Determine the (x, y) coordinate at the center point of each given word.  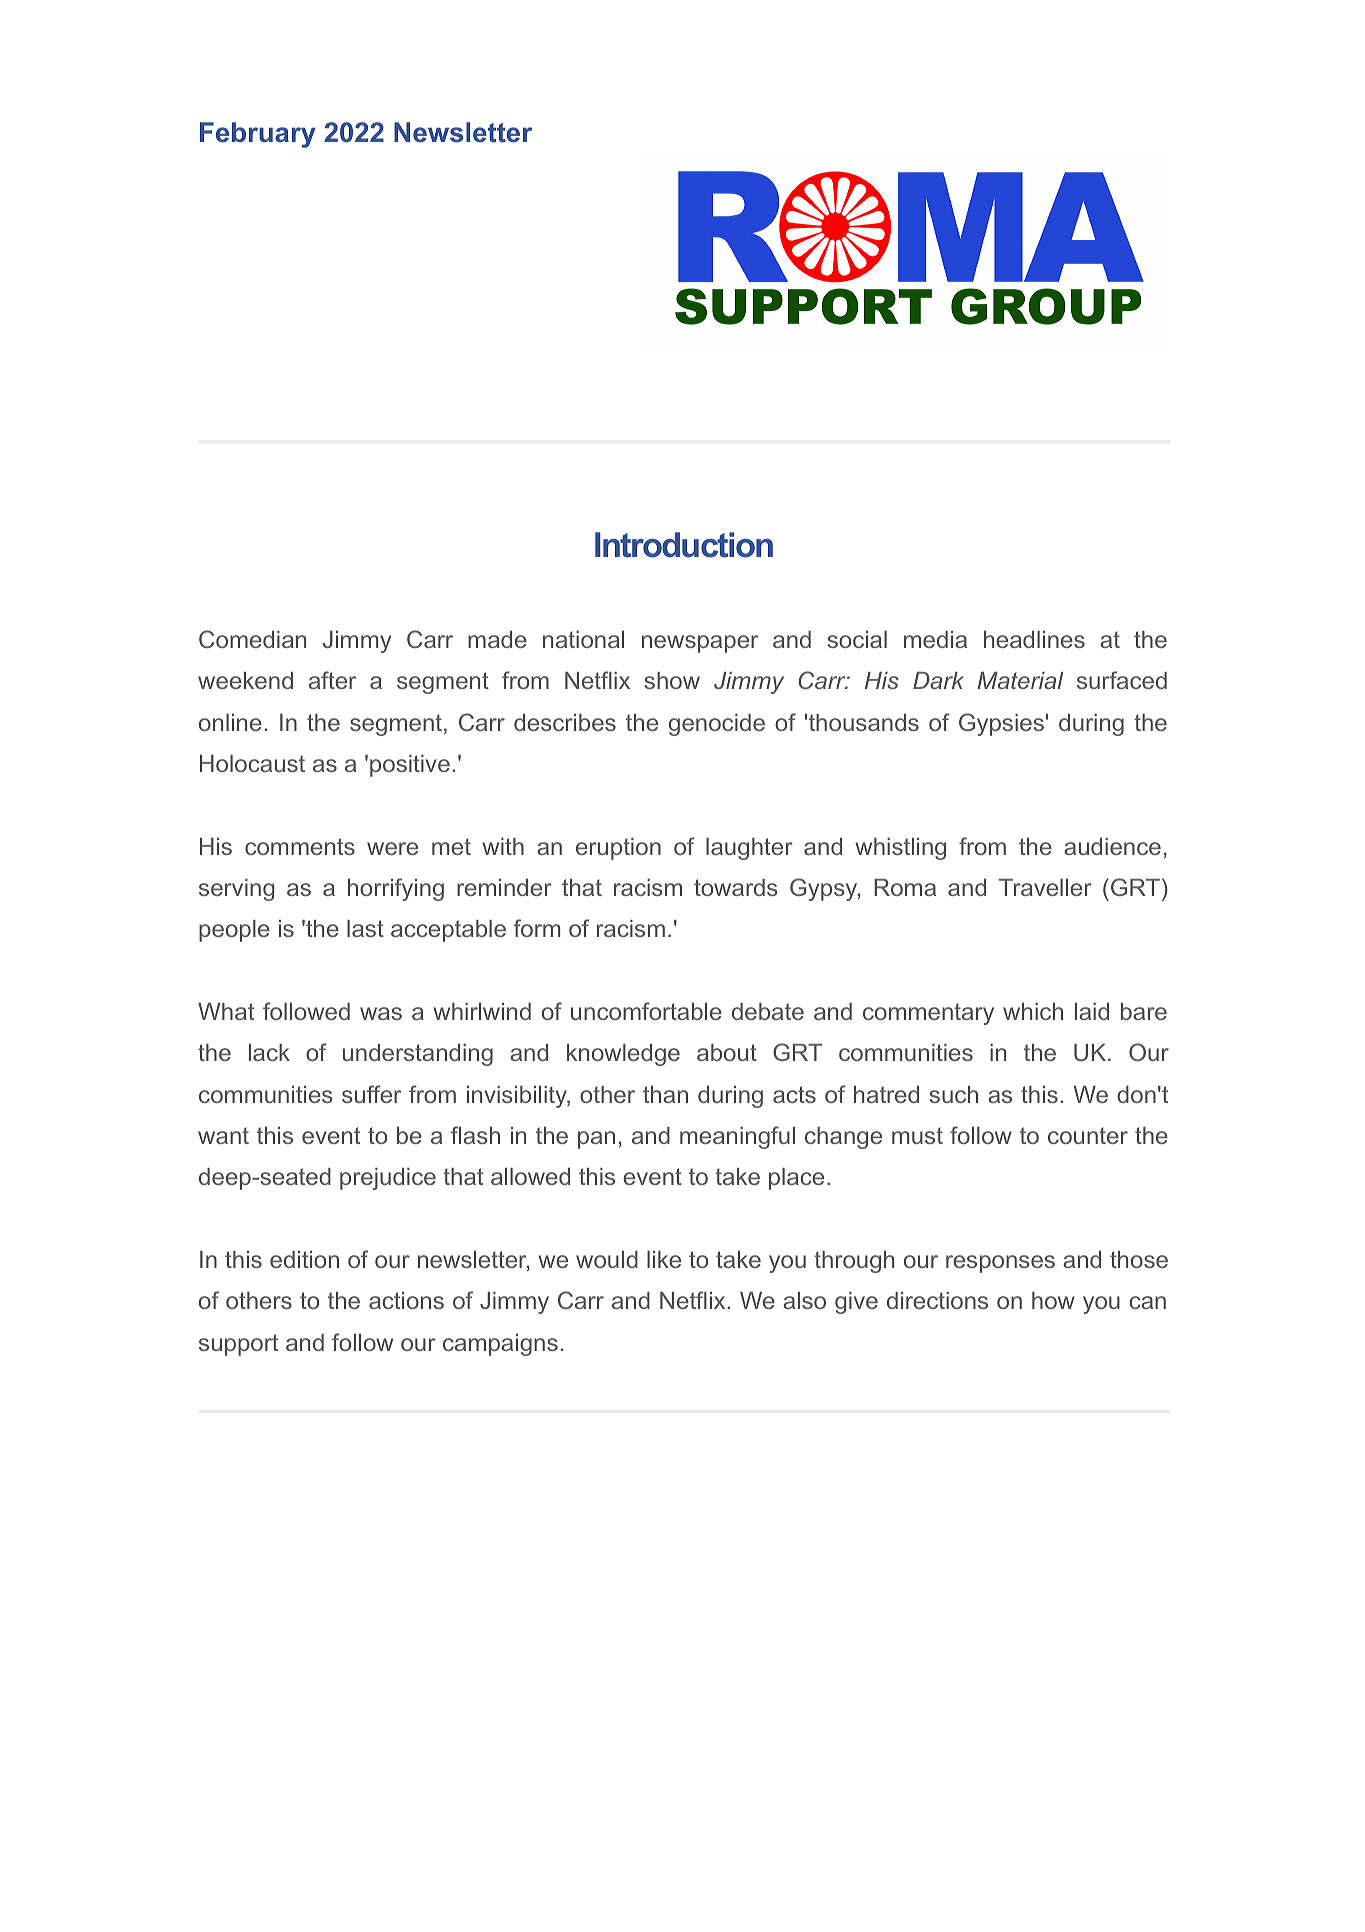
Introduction (684, 545)
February (258, 135)
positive (410, 766)
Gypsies (1001, 724)
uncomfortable (646, 1011)
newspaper (700, 644)
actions (406, 1300)
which (1033, 1011)
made (497, 639)
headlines (1034, 639)
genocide (717, 725)
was (381, 1013)
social (857, 639)
